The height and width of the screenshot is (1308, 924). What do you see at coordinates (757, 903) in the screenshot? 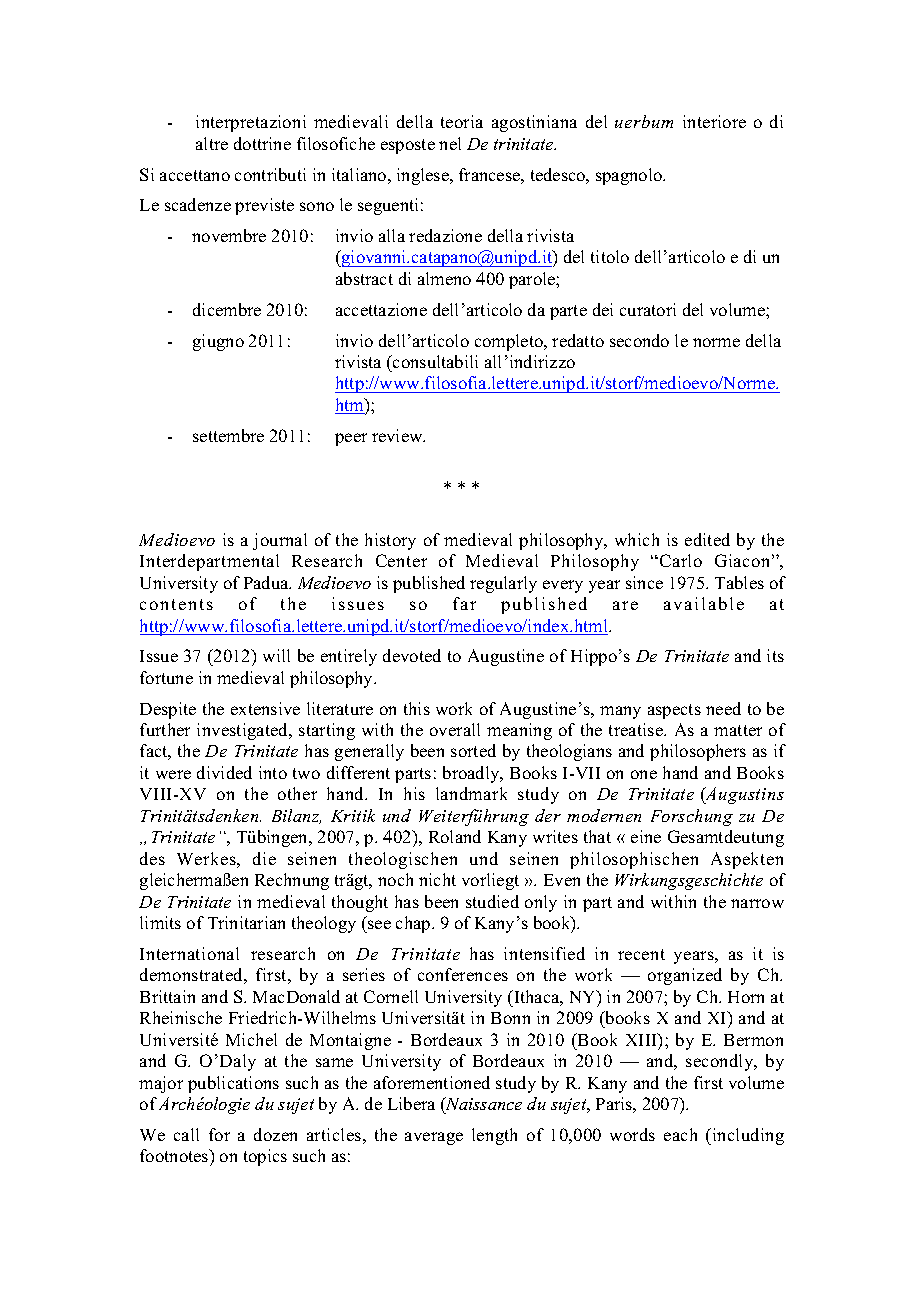
I see `narrow` at bounding box center [757, 903].
